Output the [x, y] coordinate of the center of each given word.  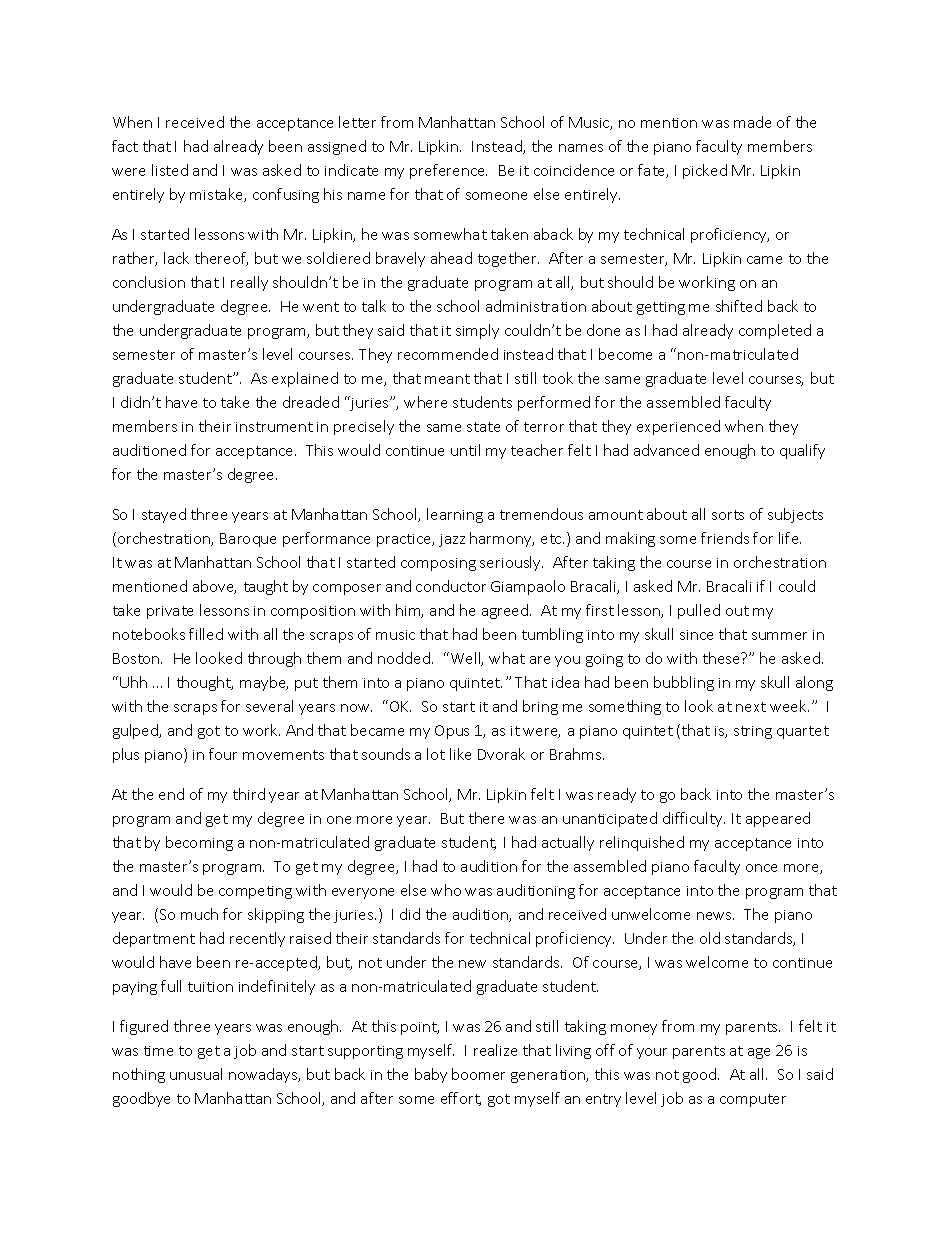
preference [448, 171]
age [759, 1053]
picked [705, 171]
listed [170, 170]
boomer [478, 1074]
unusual [196, 1074]
